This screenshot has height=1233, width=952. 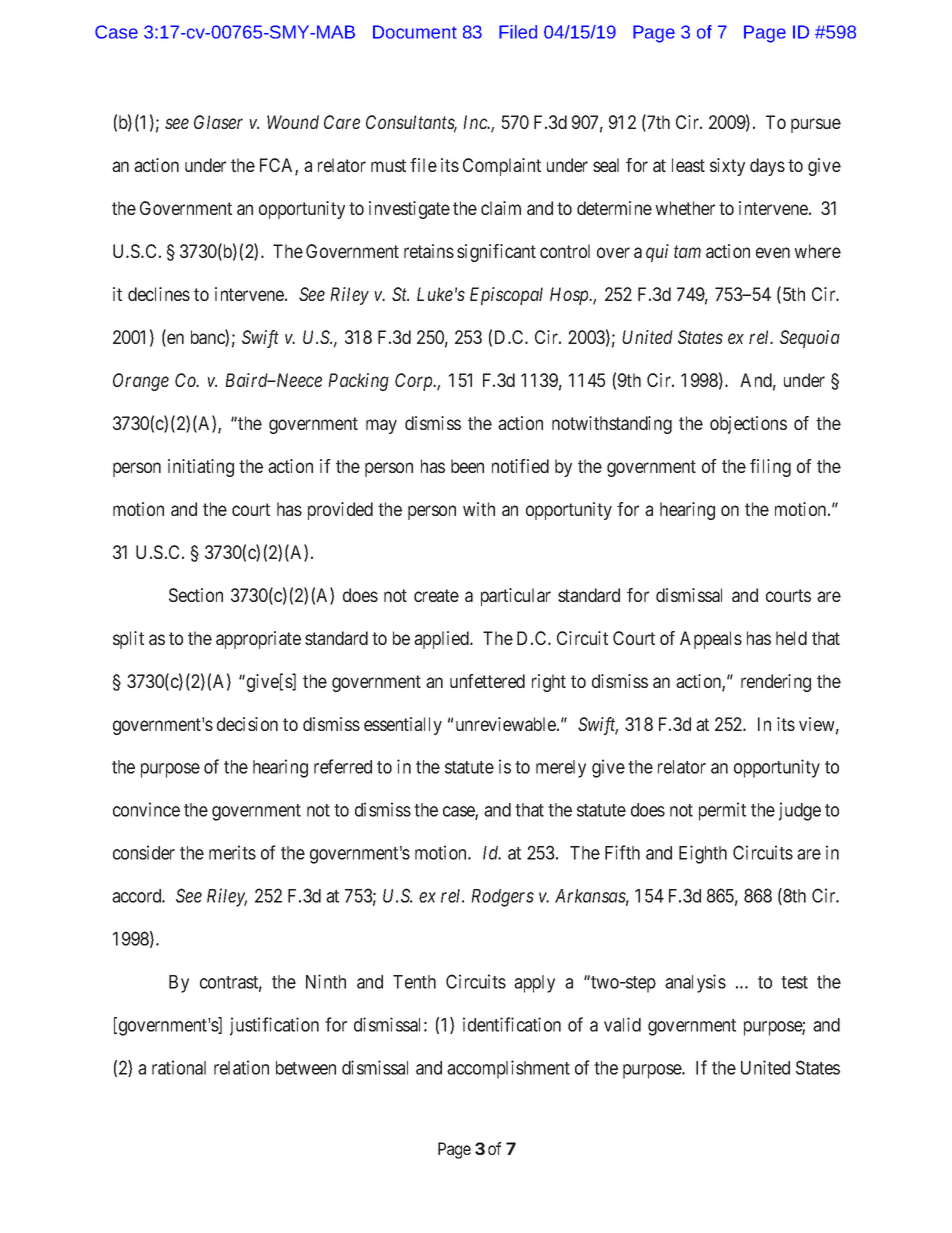 I want to click on declines, so click(x=159, y=294).
